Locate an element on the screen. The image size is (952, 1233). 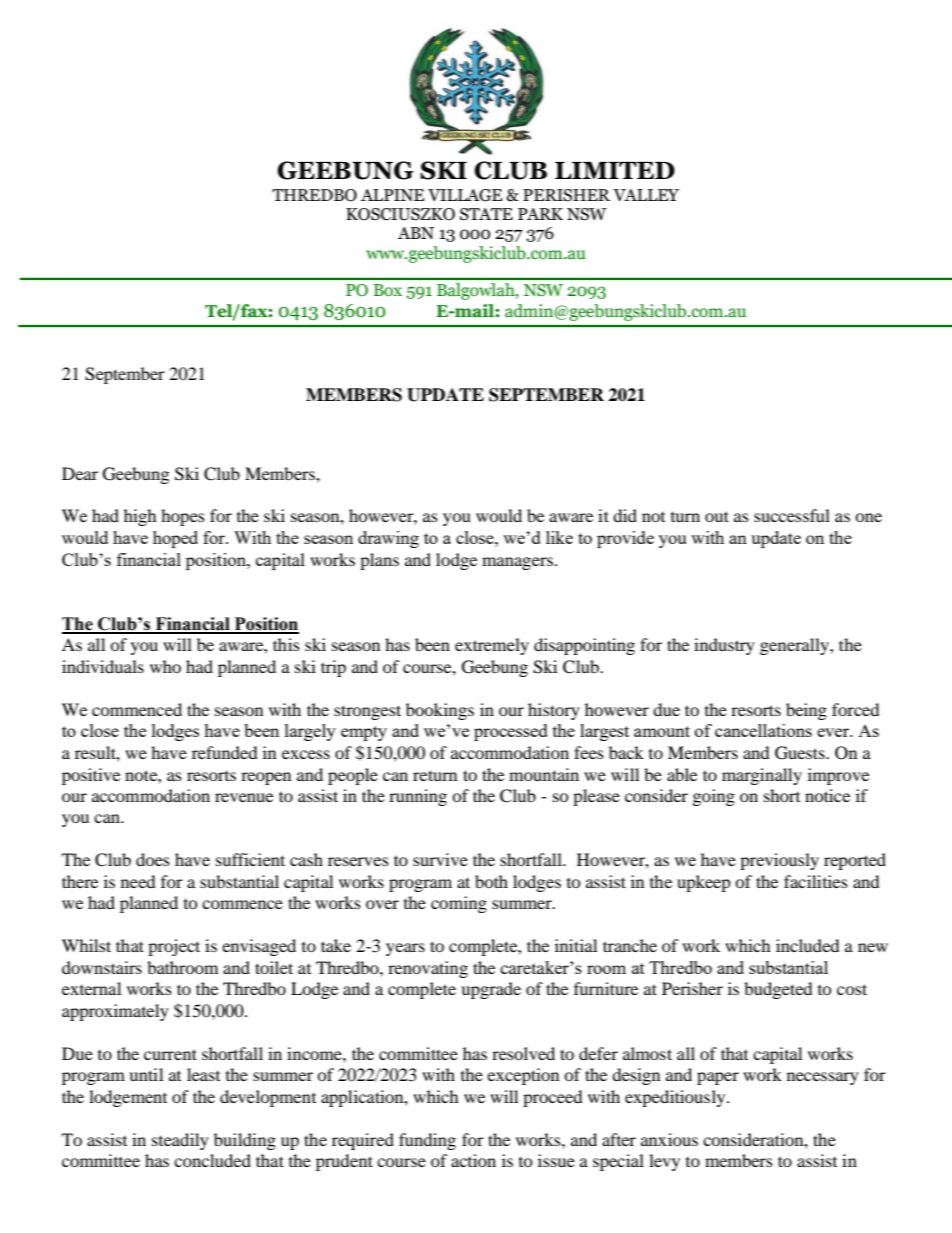
who is located at coordinates (165, 666).
